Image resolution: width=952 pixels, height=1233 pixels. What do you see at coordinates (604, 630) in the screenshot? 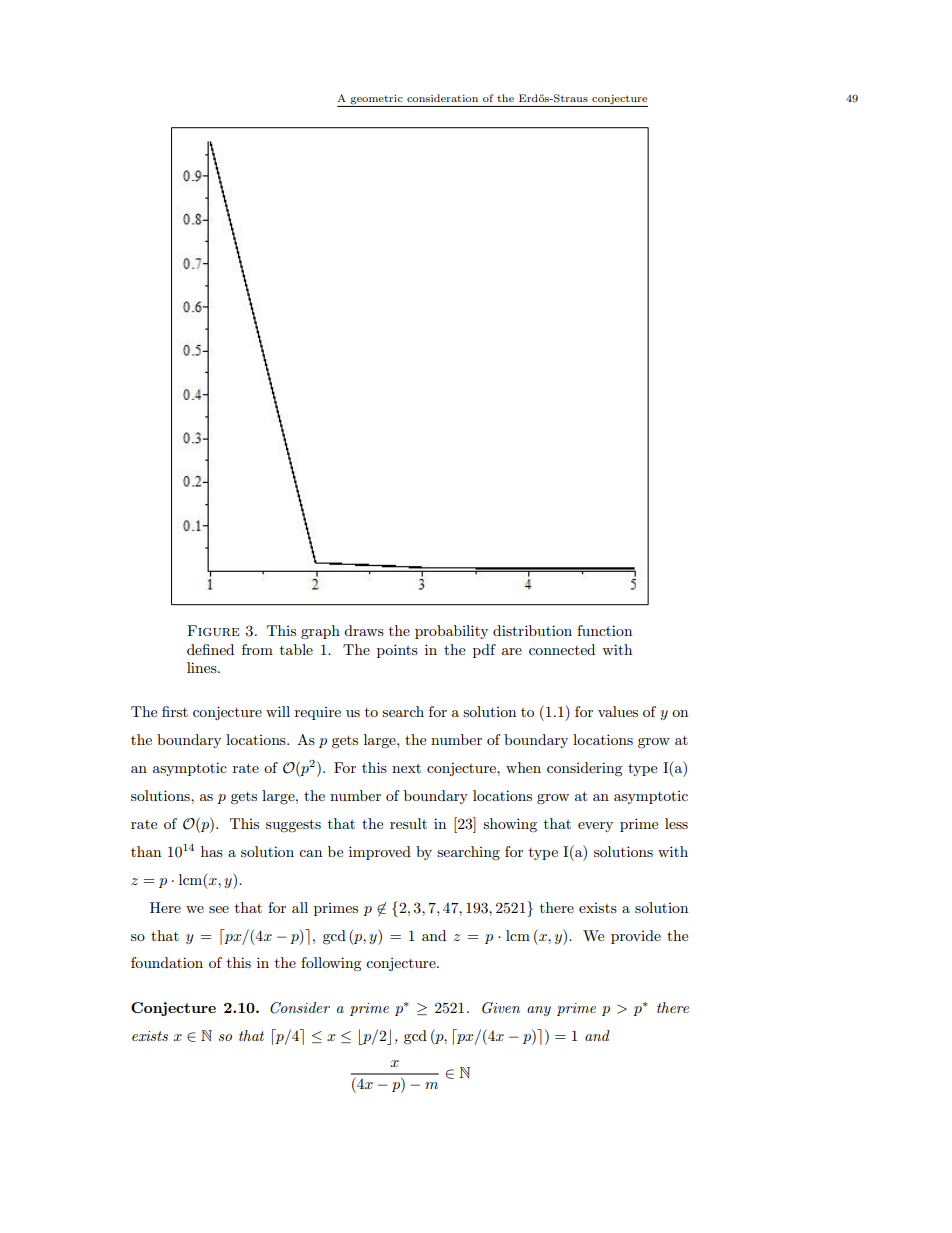
I see `function` at bounding box center [604, 630].
